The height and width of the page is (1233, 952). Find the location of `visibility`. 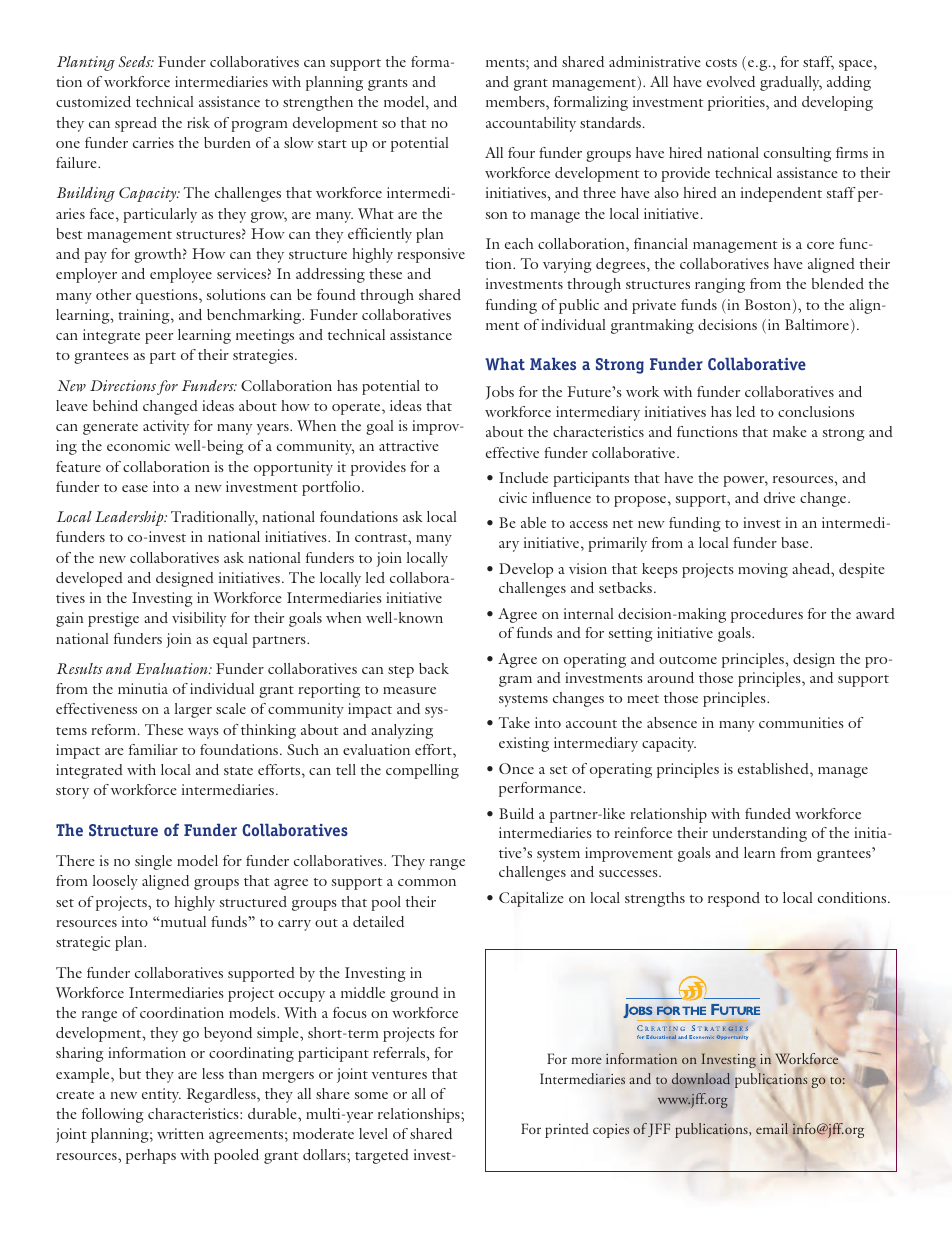

visibility is located at coordinates (199, 619).
